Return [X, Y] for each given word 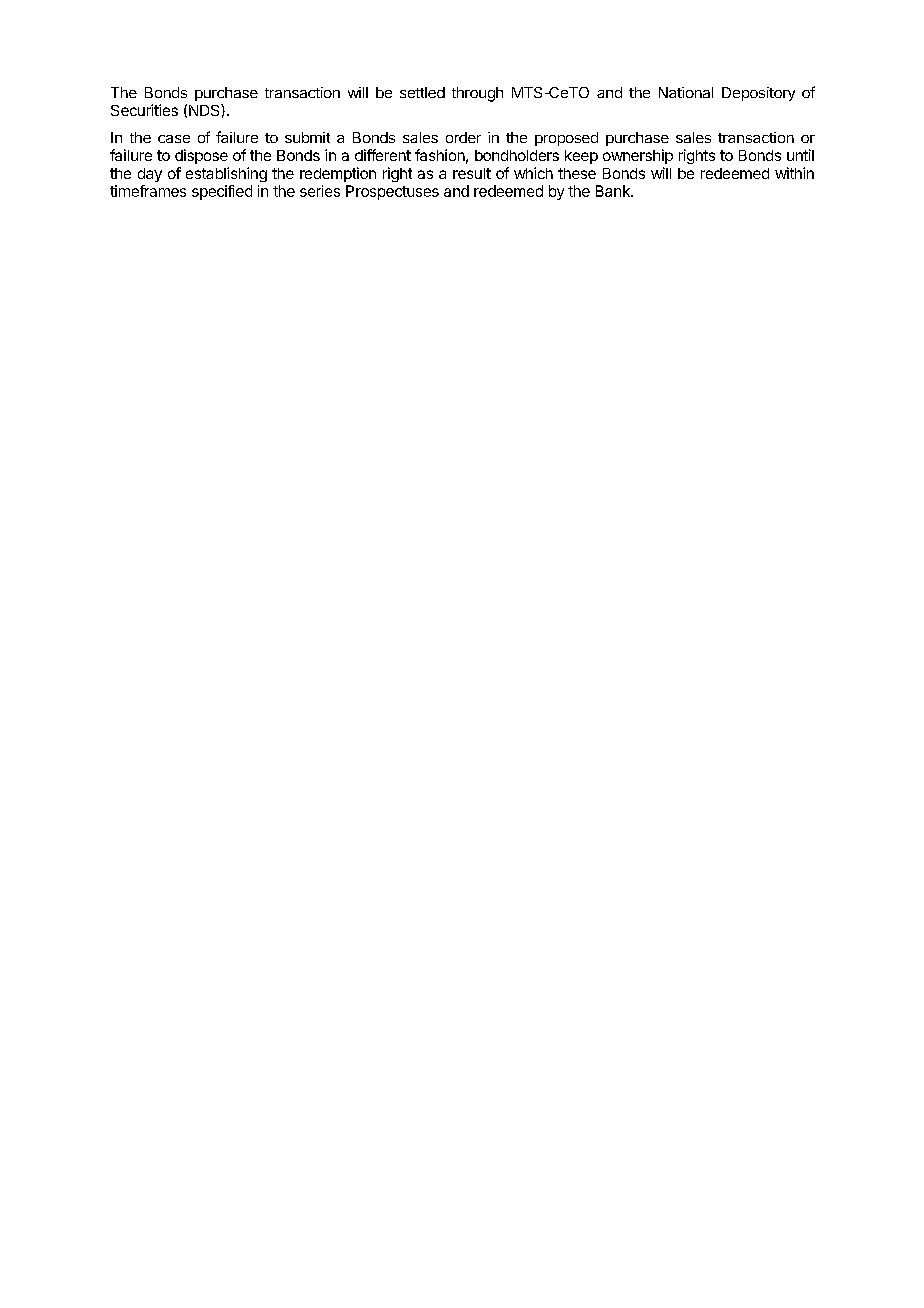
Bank [614, 191]
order [463, 137]
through [477, 94]
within [794, 173]
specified [222, 192]
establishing [226, 174]
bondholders [517, 155]
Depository [758, 94]
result [472, 173]
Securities [144, 110]
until [800, 155]
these [577, 173]
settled [422, 92]
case [174, 139]
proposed [566, 139]
